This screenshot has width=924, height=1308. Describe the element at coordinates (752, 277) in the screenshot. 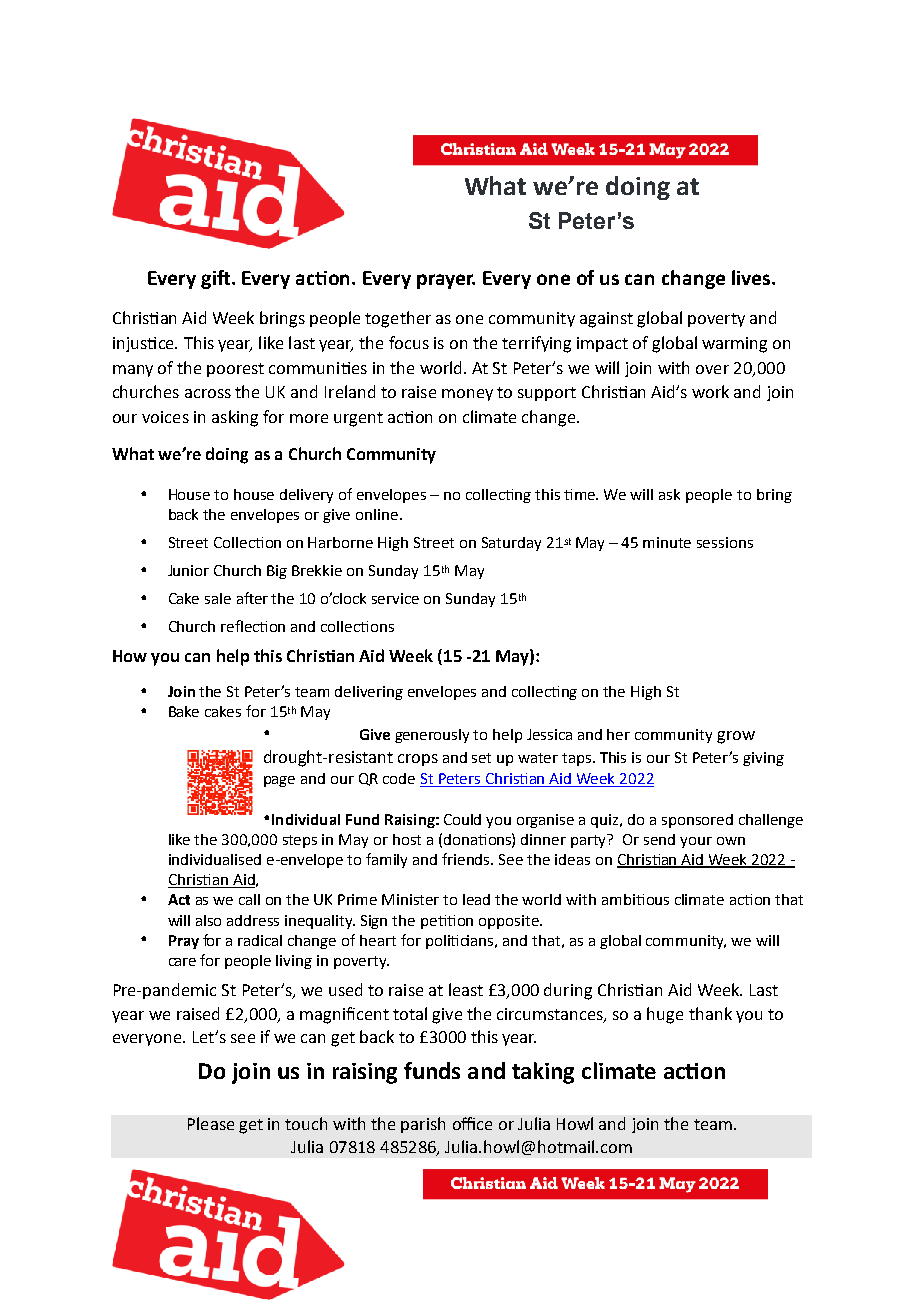

I see `lives` at that location.
